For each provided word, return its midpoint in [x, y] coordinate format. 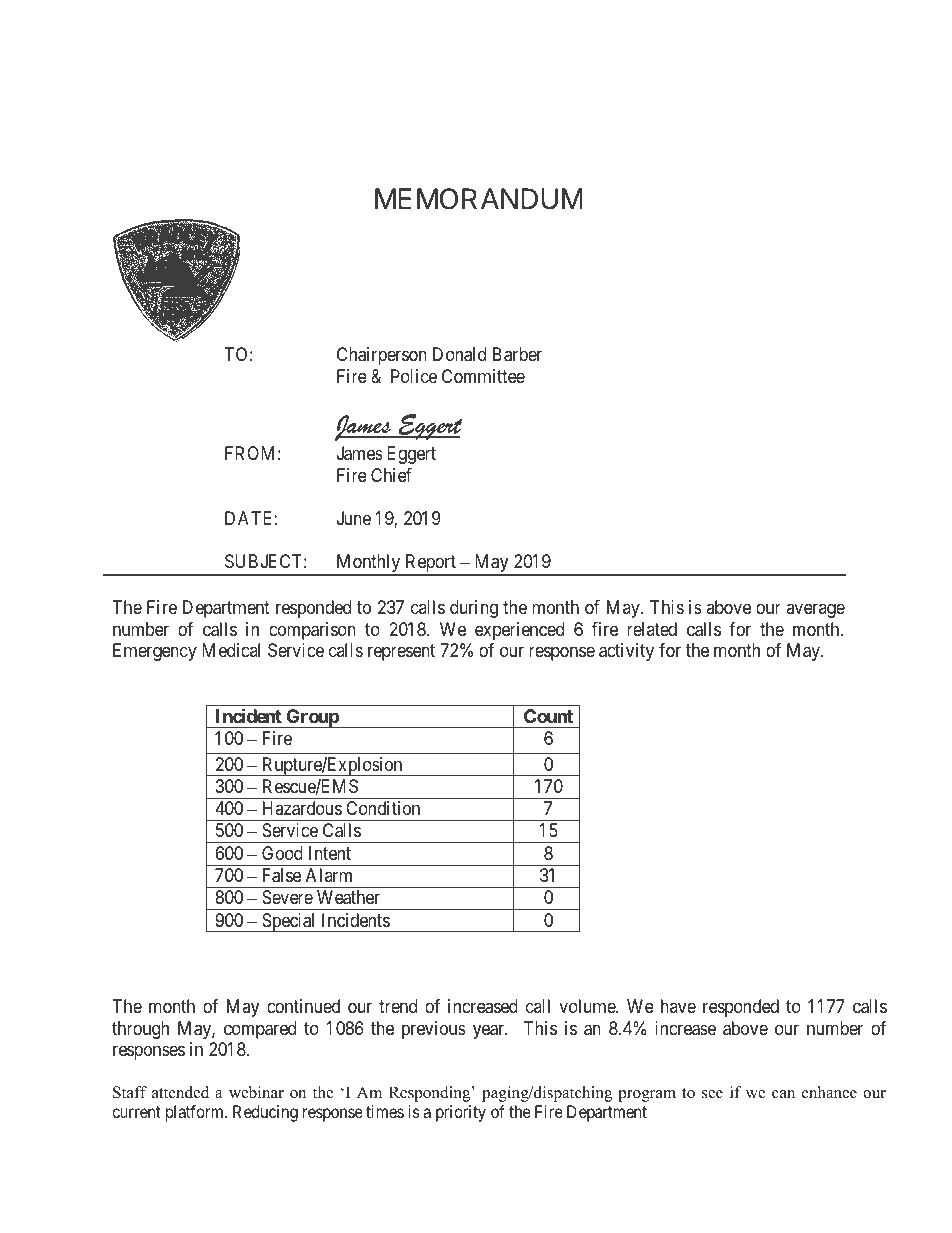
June [354, 518]
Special [289, 922]
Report [430, 564]
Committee [483, 376]
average [815, 611]
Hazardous [302, 808]
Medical [231, 650]
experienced [519, 631]
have [678, 1006]
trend [398, 1006]
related [652, 629]
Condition [383, 808]
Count [548, 716]
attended [180, 1092]
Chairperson [382, 356]
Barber [517, 354]
